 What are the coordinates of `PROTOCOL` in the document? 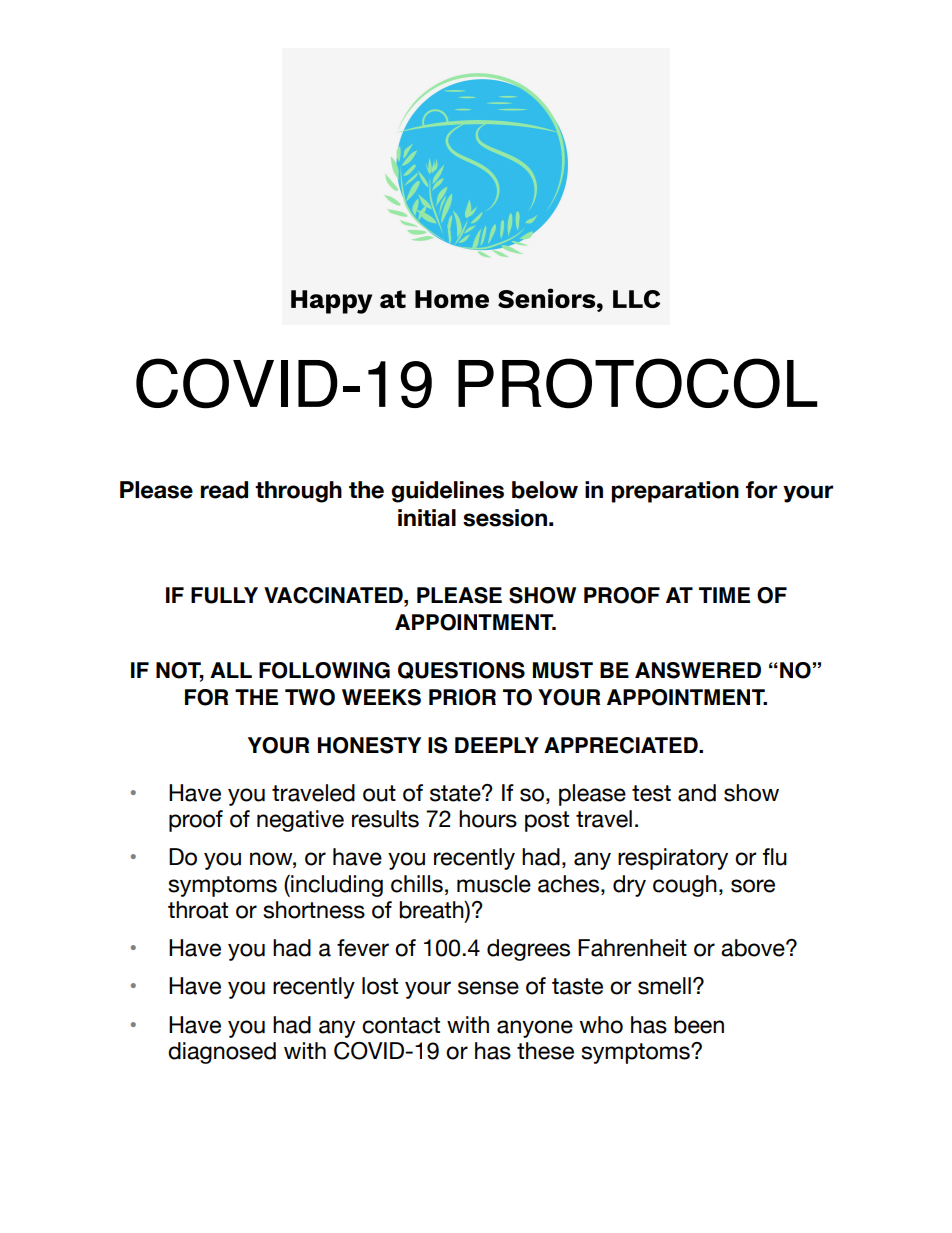 It's located at (638, 383).
